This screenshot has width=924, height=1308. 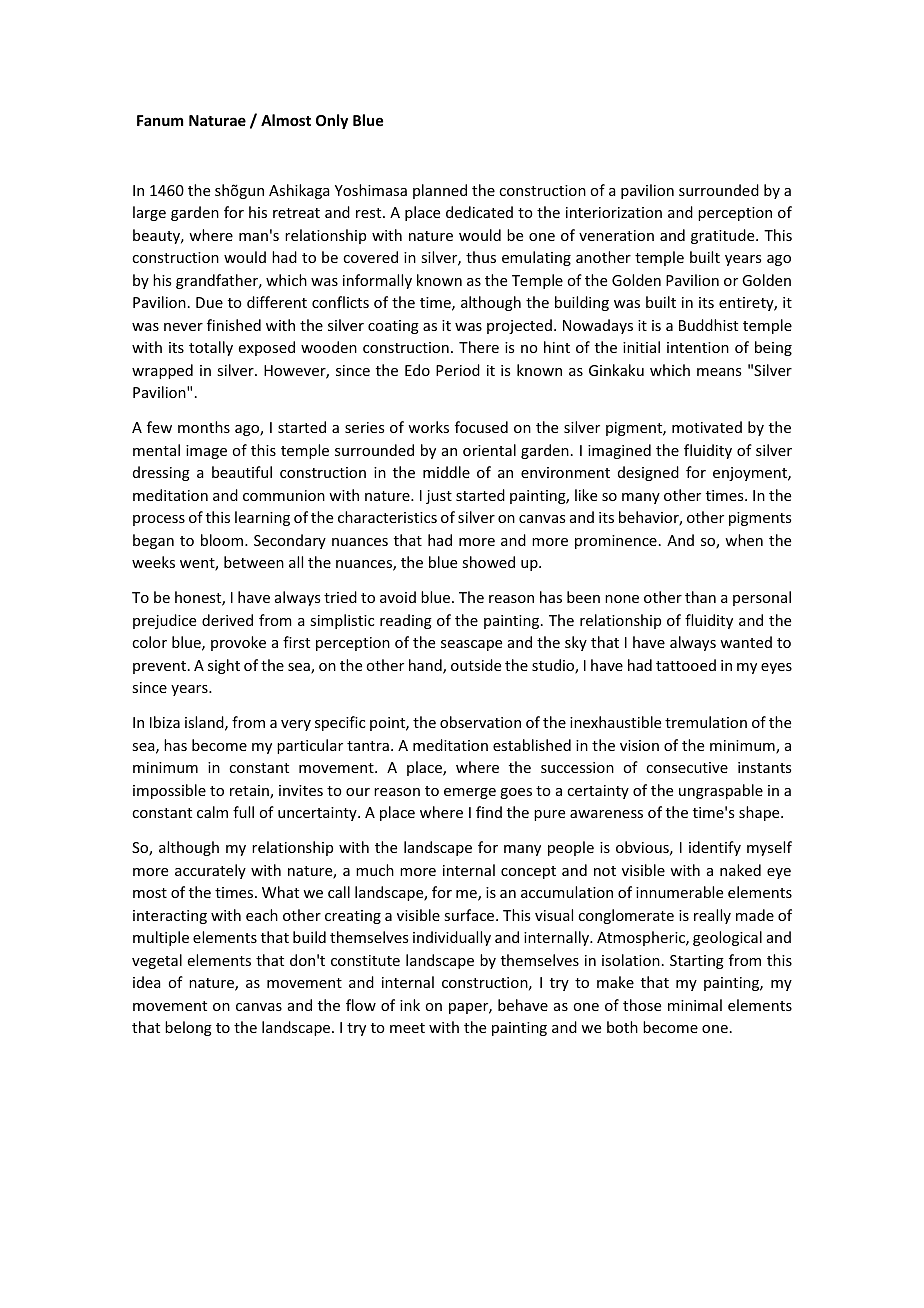 What do you see at coordinates (480, 722) in the screenshot?
I see `observation` at bounding box center [480, 722].
